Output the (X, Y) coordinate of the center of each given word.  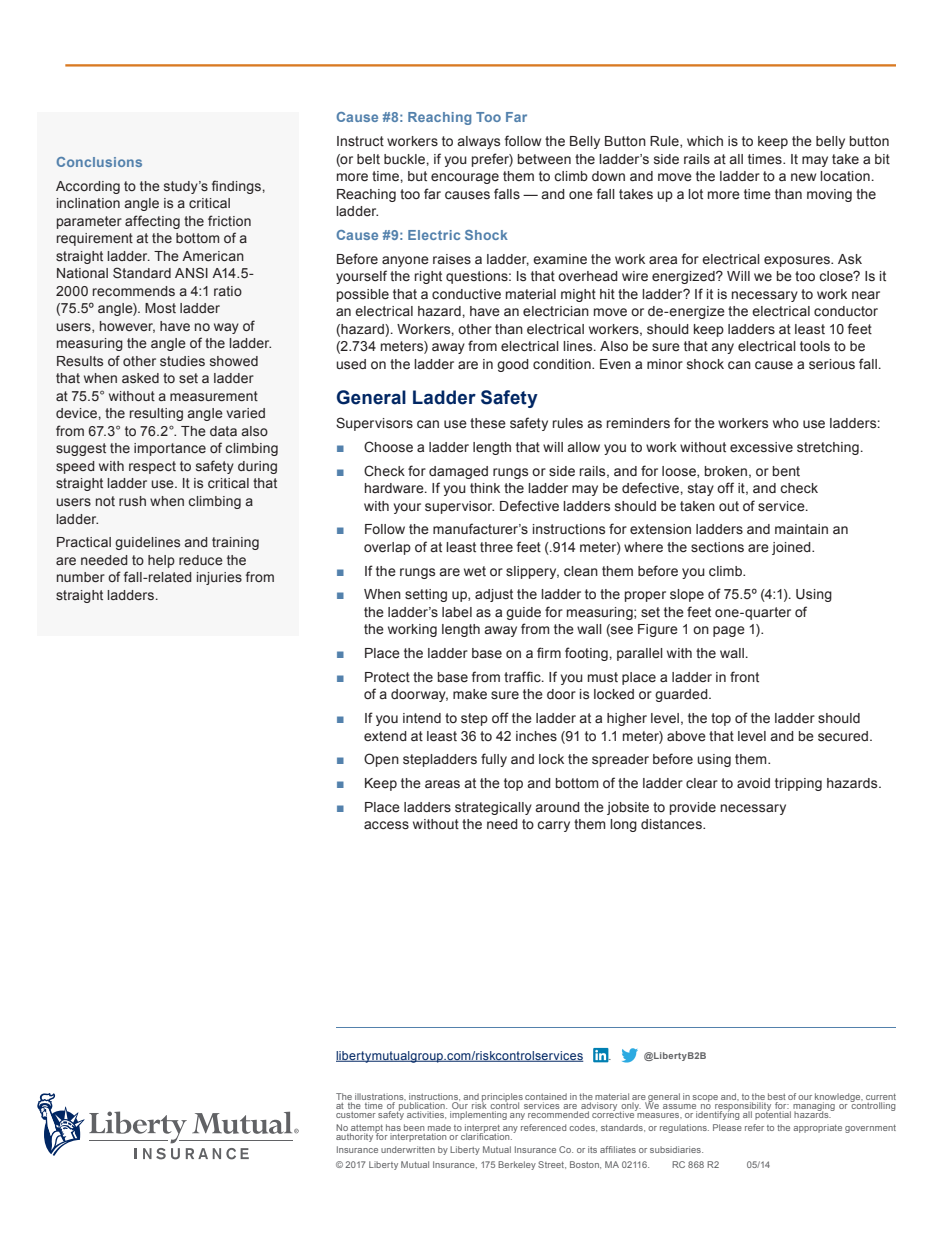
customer (356, 1115)
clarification (486, 1135)
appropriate (817, 1128)
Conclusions (99, 162)
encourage (465, 178)
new (803, 177)
